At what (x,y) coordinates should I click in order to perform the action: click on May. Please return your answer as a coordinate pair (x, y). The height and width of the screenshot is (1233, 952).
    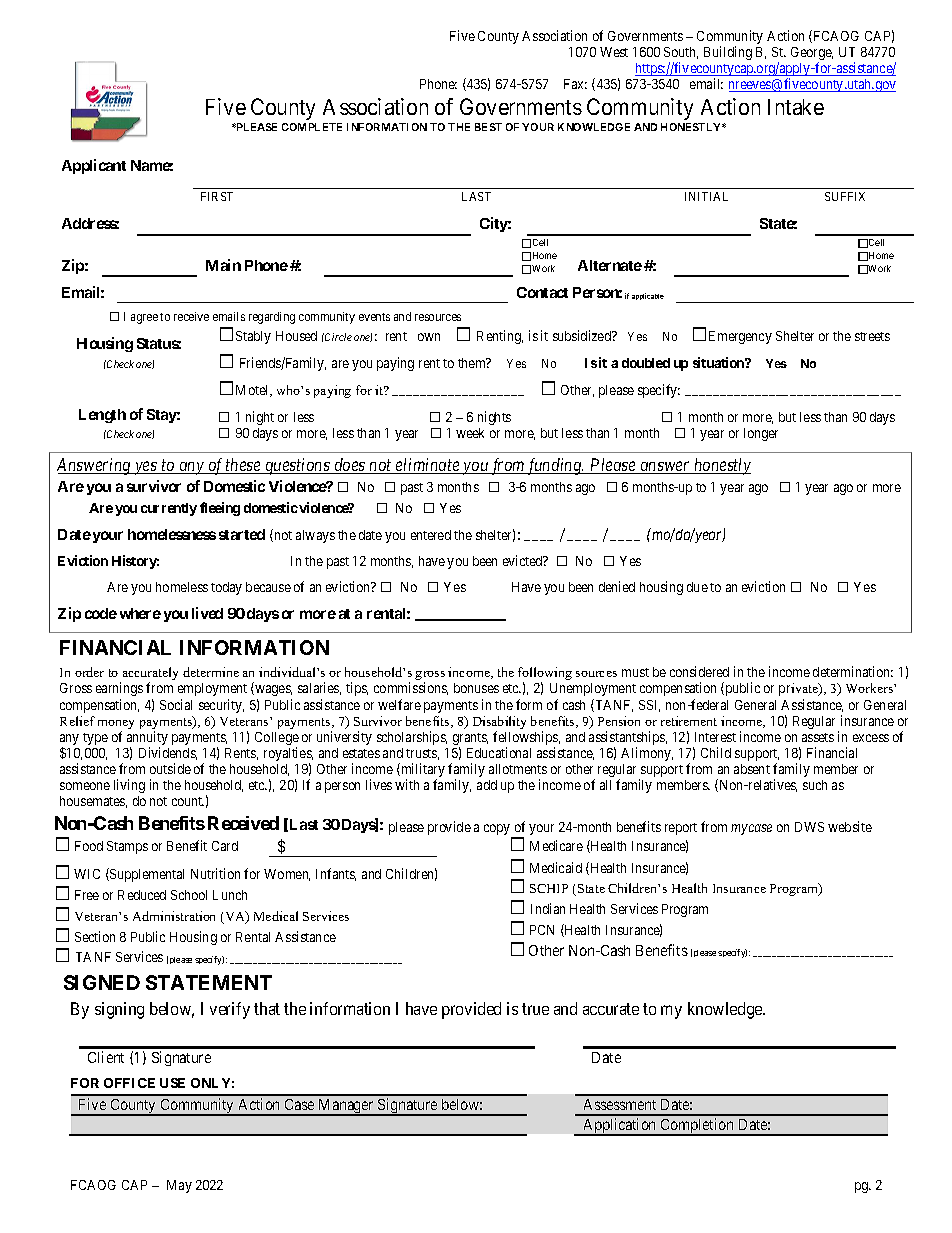
    Looking at the image, I should click on (179, 1186).
